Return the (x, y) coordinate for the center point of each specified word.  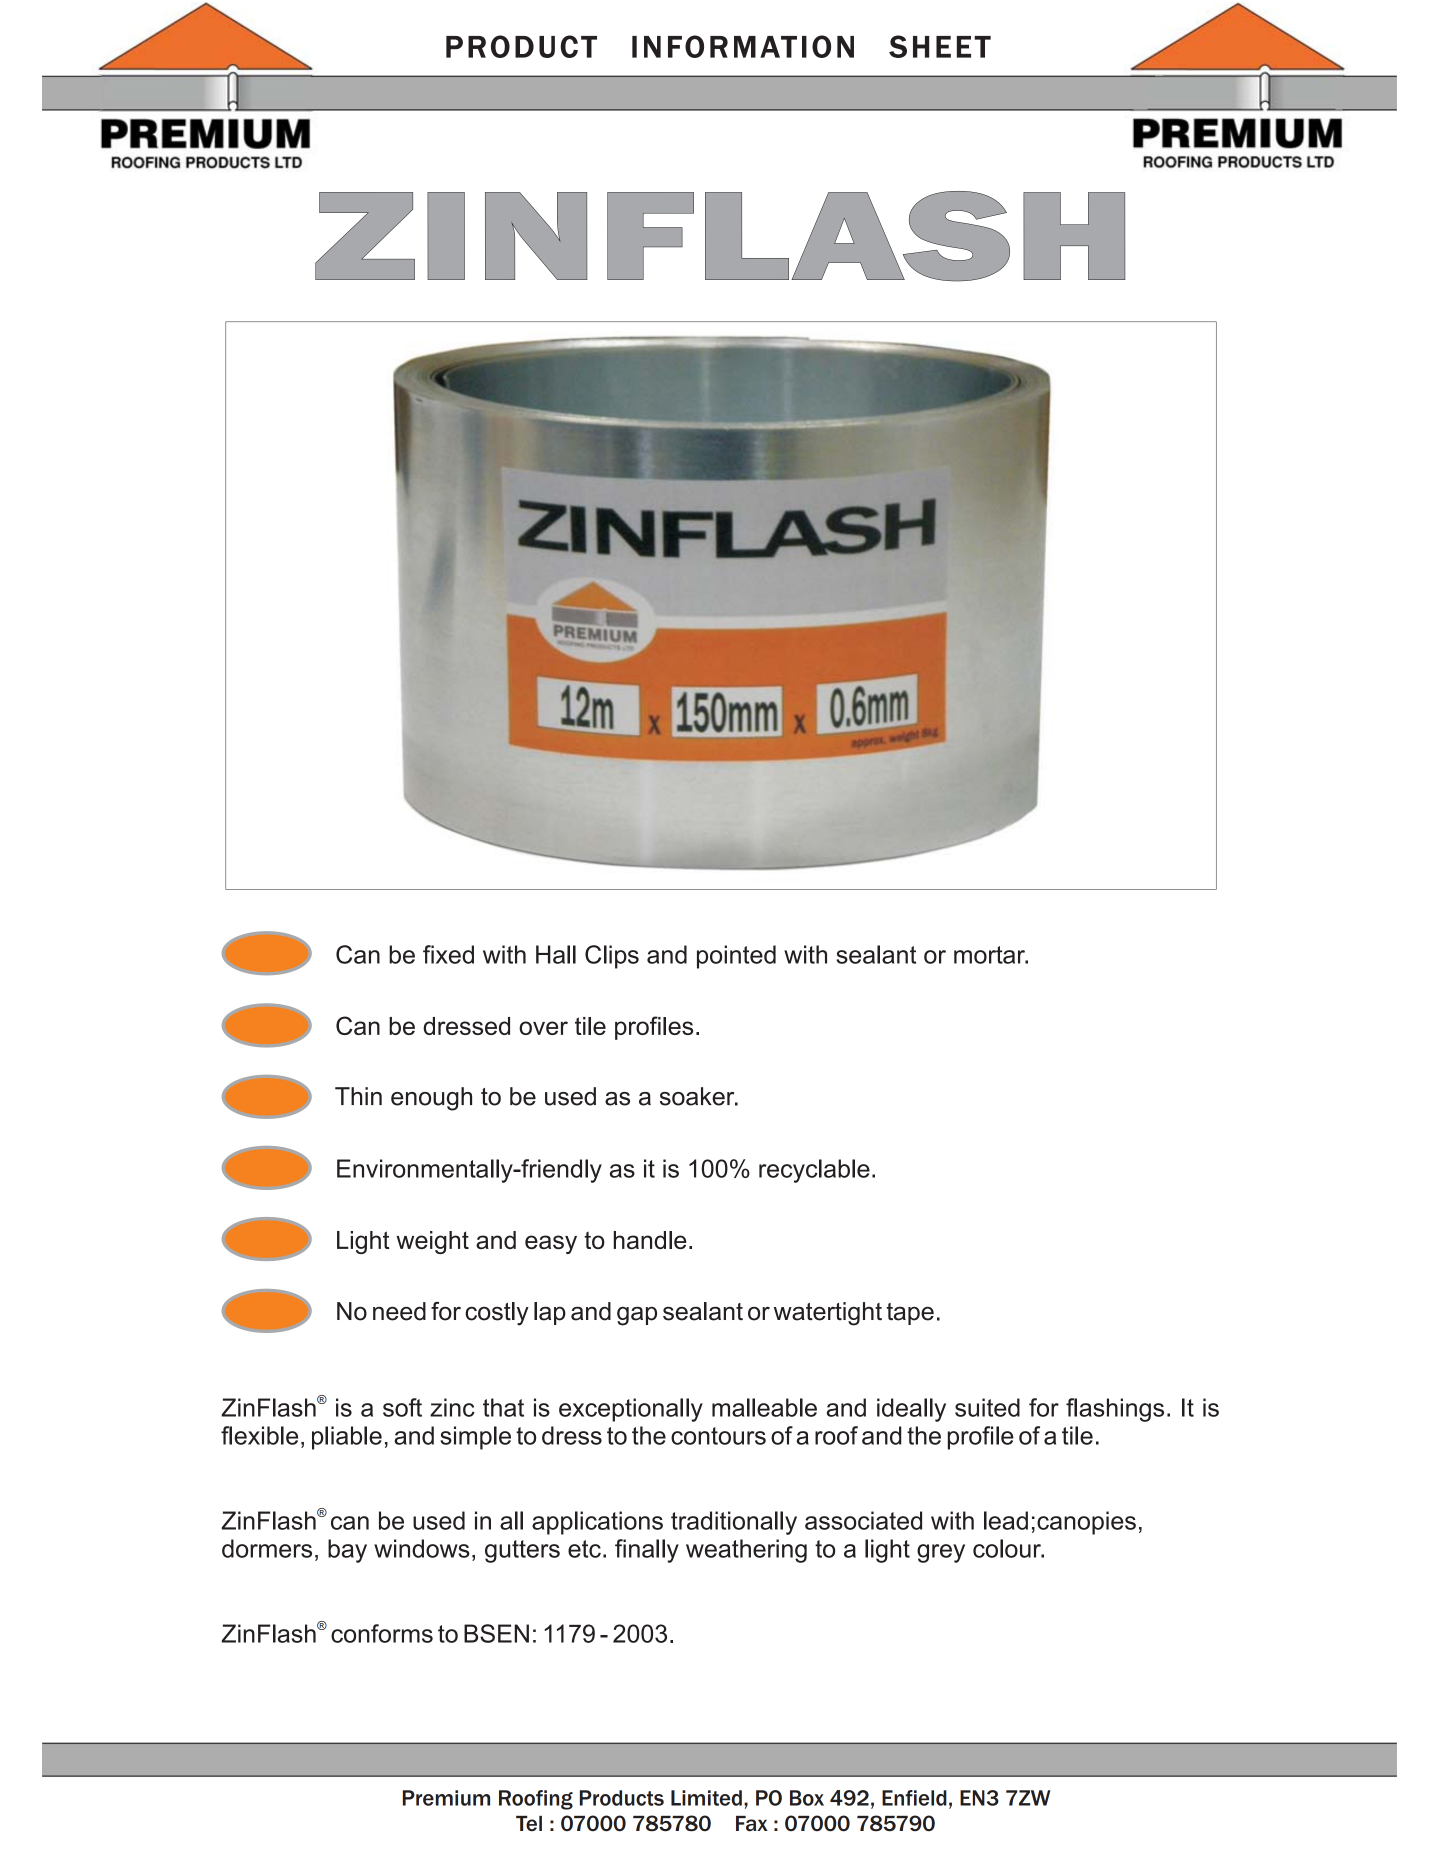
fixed (448, 954)
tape (910, 1314)
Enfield (914, 1798)
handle (650, 1240)
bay (347, 1551)
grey (941, 1553)
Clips (612, 957)
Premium (446, 1798)
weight (432, 1242)
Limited (706, 1798)
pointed (736, 957)
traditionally (734, 1523)
